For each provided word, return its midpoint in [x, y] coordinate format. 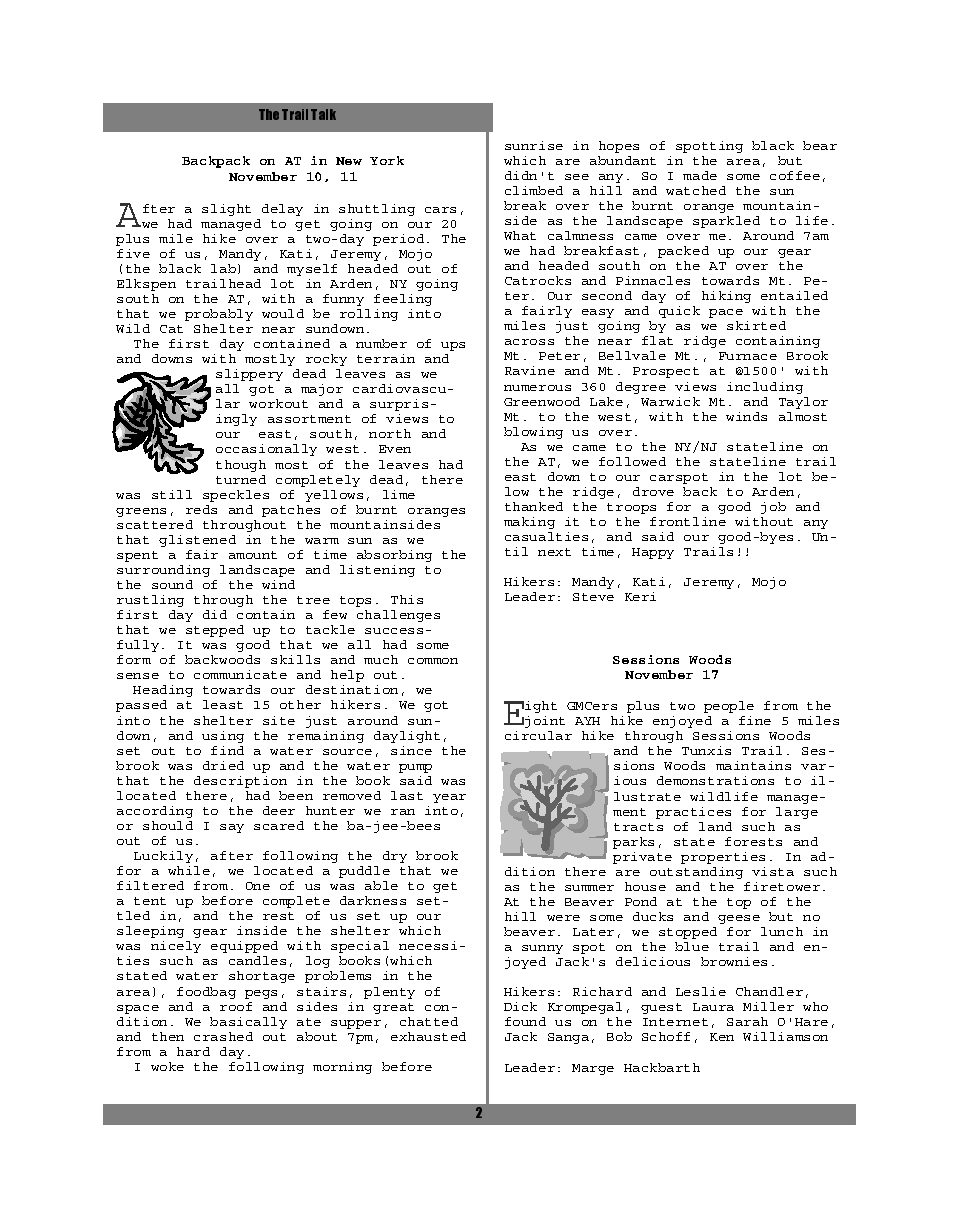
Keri [640, 596]
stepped [215, 631]
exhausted [428, 1036]
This [407, 599]
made [700, 175]
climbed [534, 190]
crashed [223, 1036]
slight [226, 210]
